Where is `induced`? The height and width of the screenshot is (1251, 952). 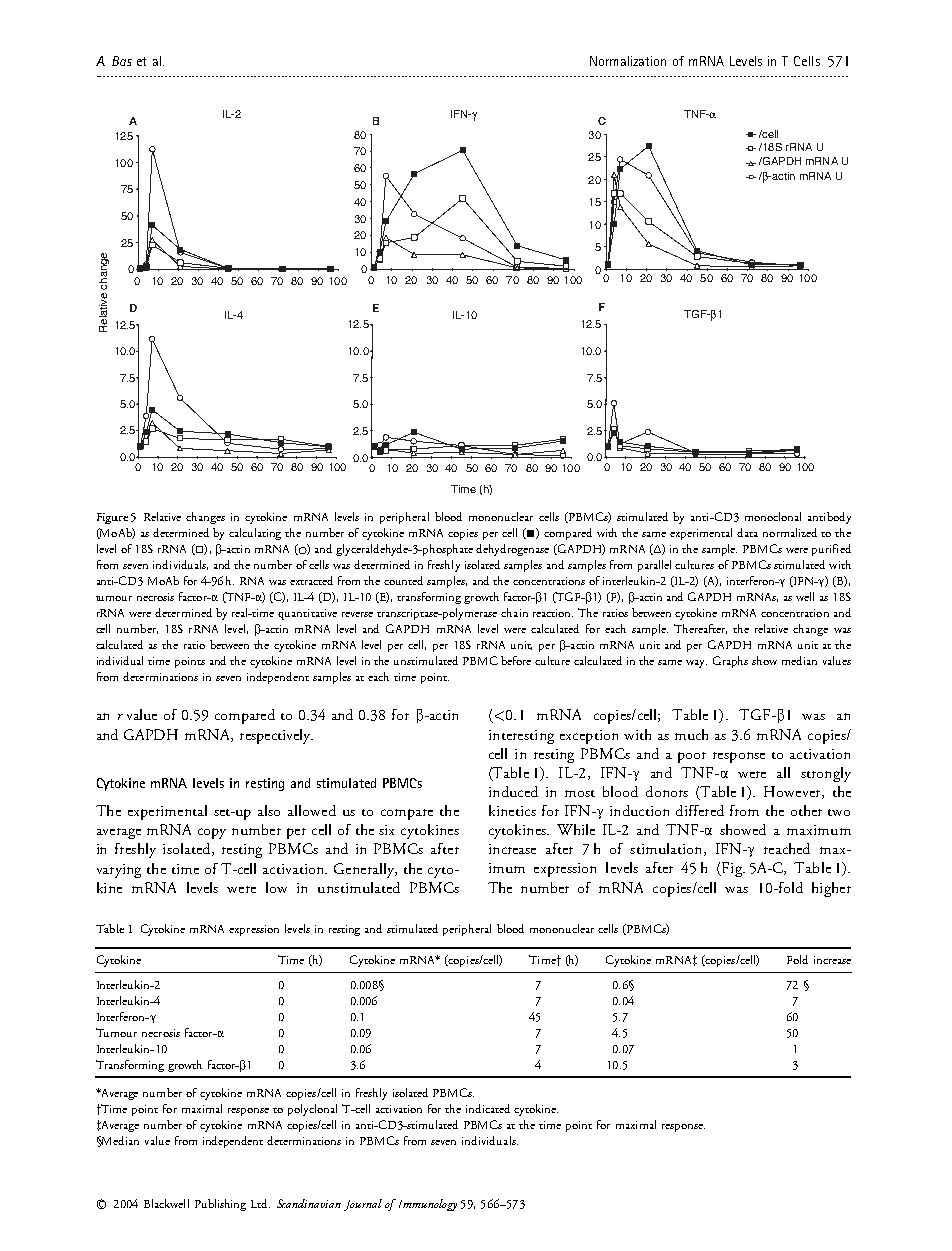
induced is located at coordinates (513, 791).
